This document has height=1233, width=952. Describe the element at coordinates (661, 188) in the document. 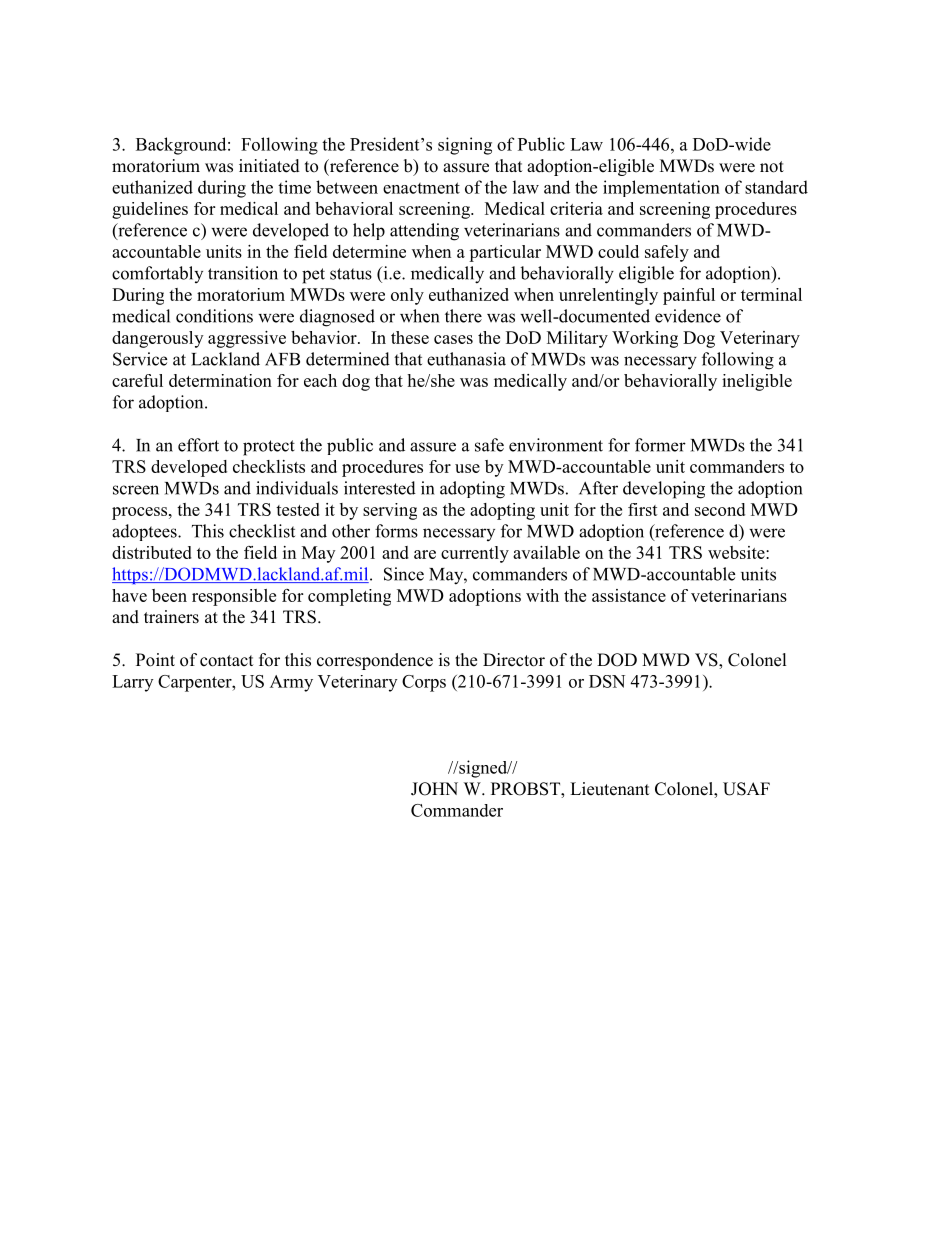

I see `implementation` at that location.
